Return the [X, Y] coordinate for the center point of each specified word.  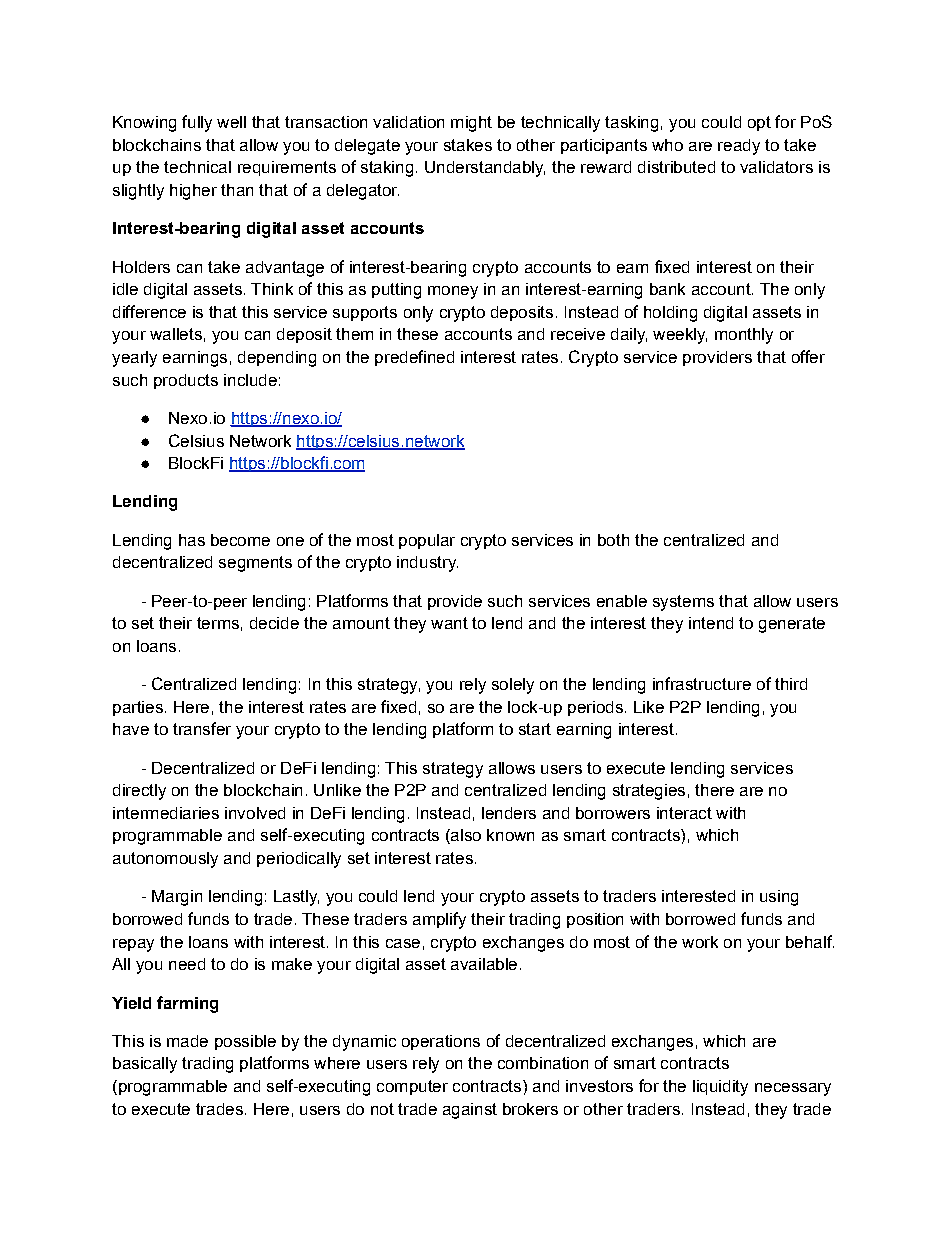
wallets [176, 334]
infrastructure [702, 683]
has [192, 540]
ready [739, 147]
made [187, 1041]
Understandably [485, 169]
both [613, 540]
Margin [177, 898]
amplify [439, 920]
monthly [744, 336]
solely [513, 686]
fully [197, 123]
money [453, 292]
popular [427, 541]
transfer [202, 728]
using [779, 898]
